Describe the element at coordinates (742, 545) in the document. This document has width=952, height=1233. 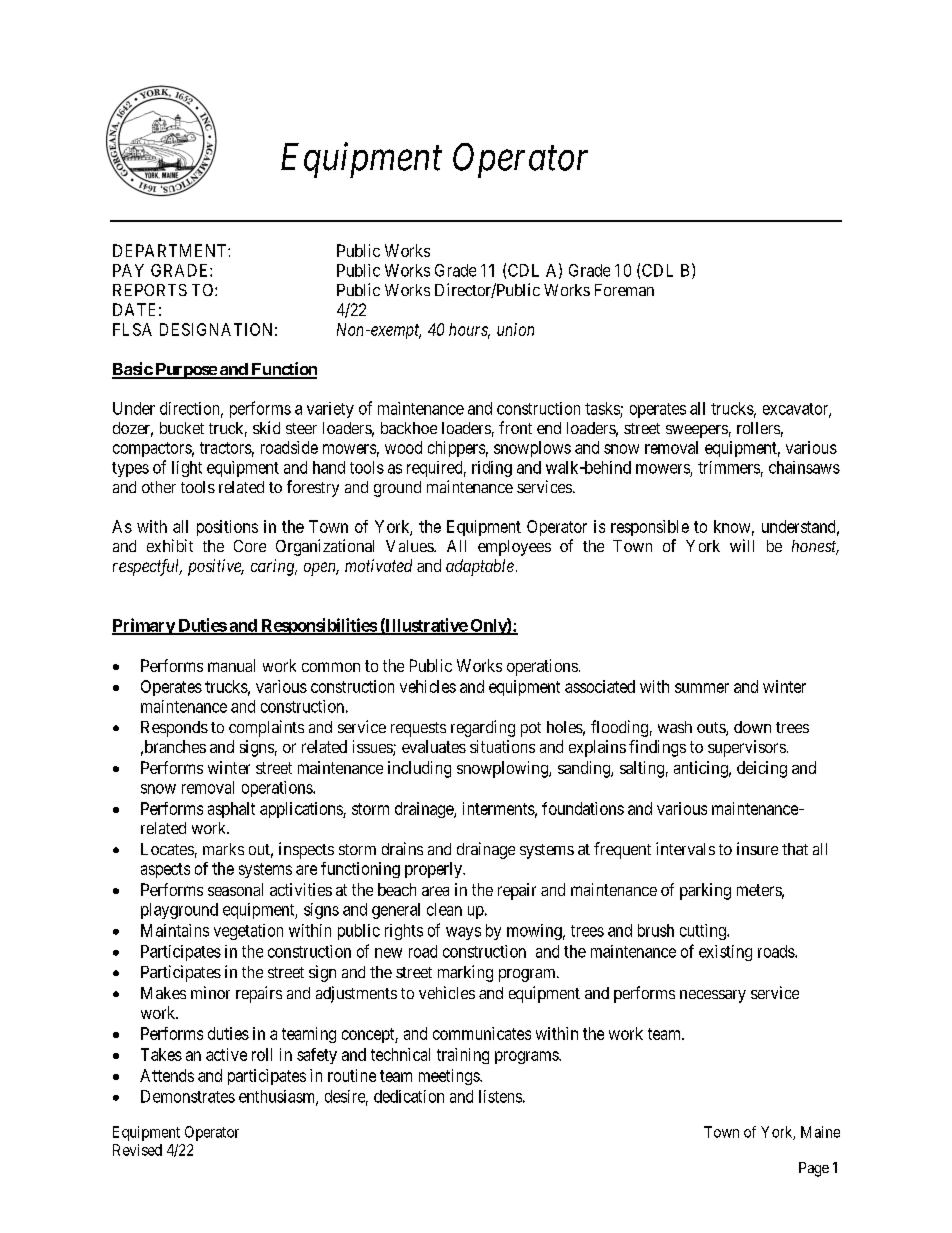
I see `will` at that location.
